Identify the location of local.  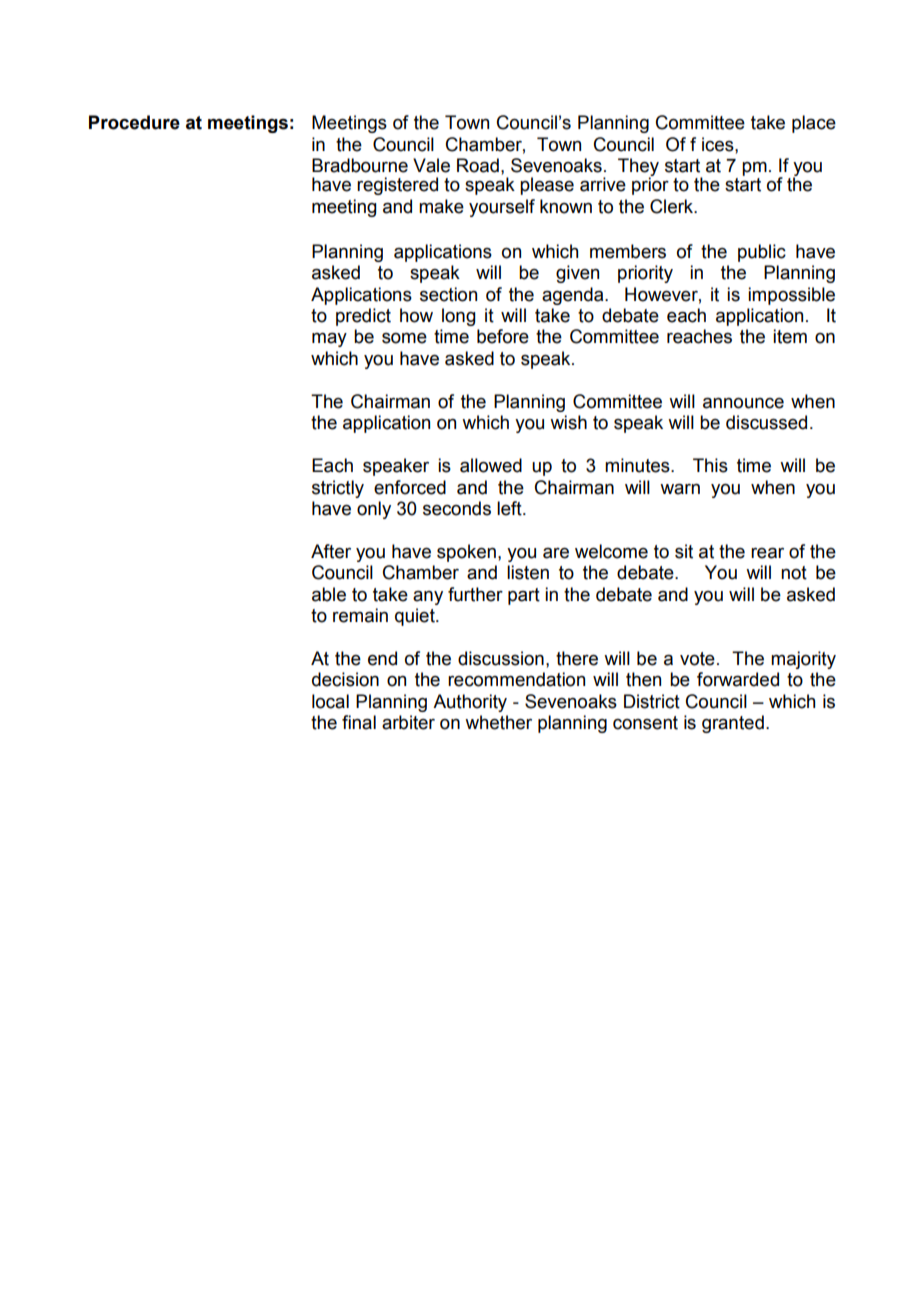
(330, 701).
